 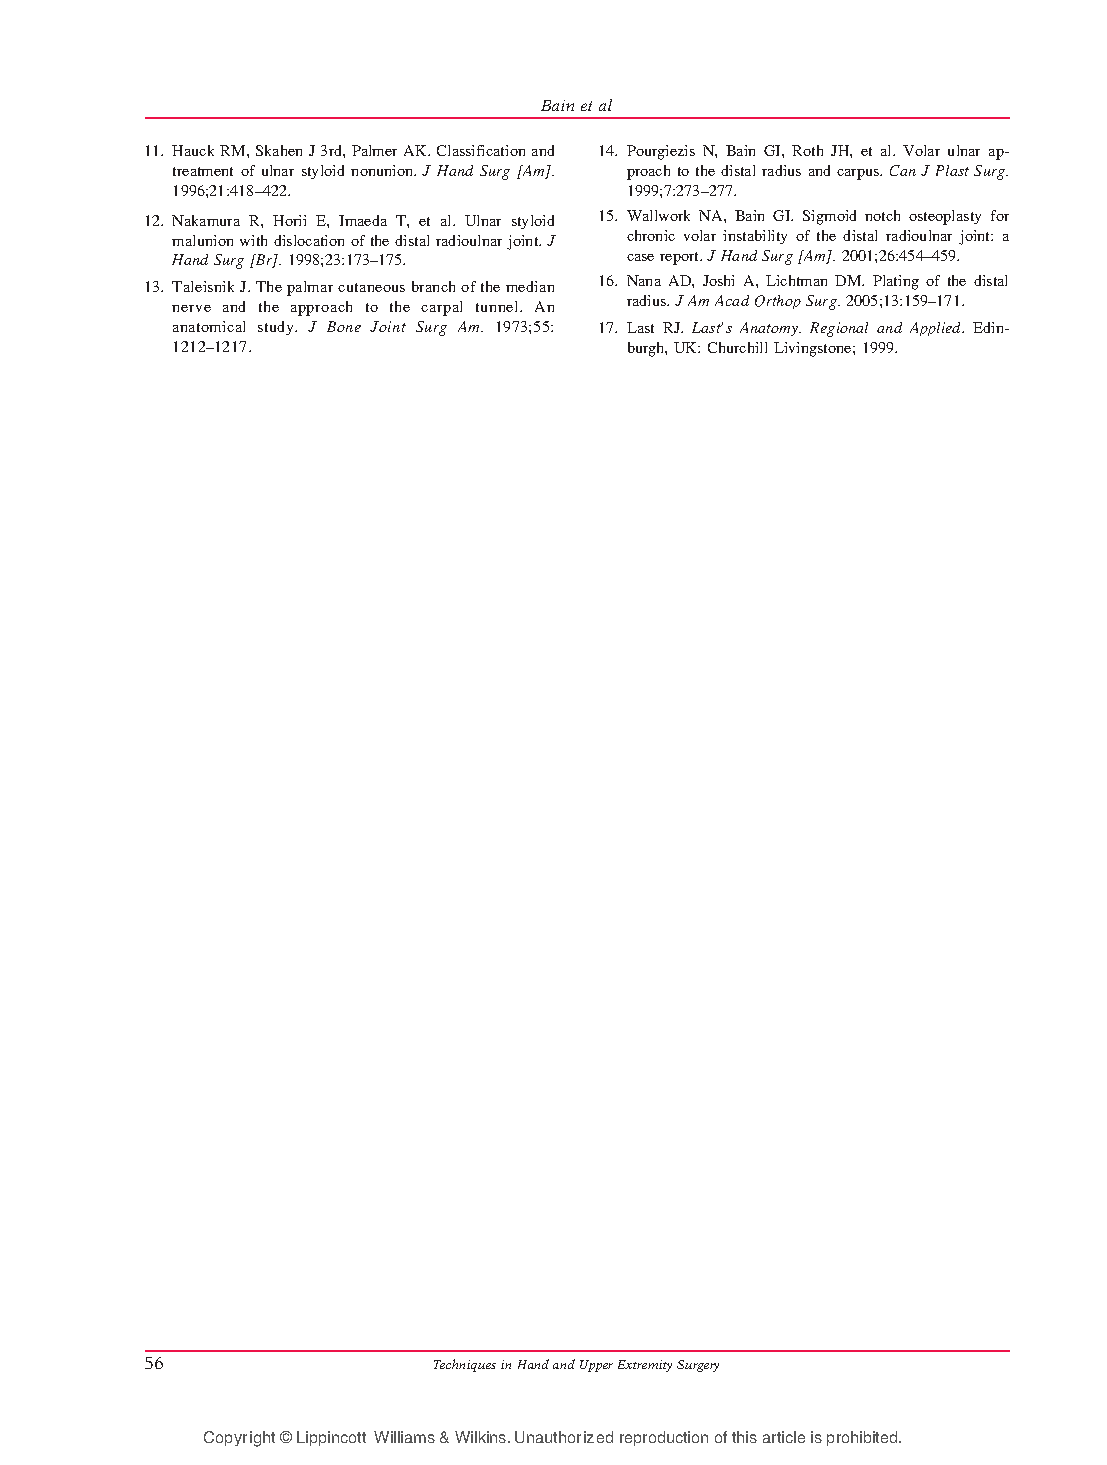 I want to click on study, so click(x=277, y=328).
